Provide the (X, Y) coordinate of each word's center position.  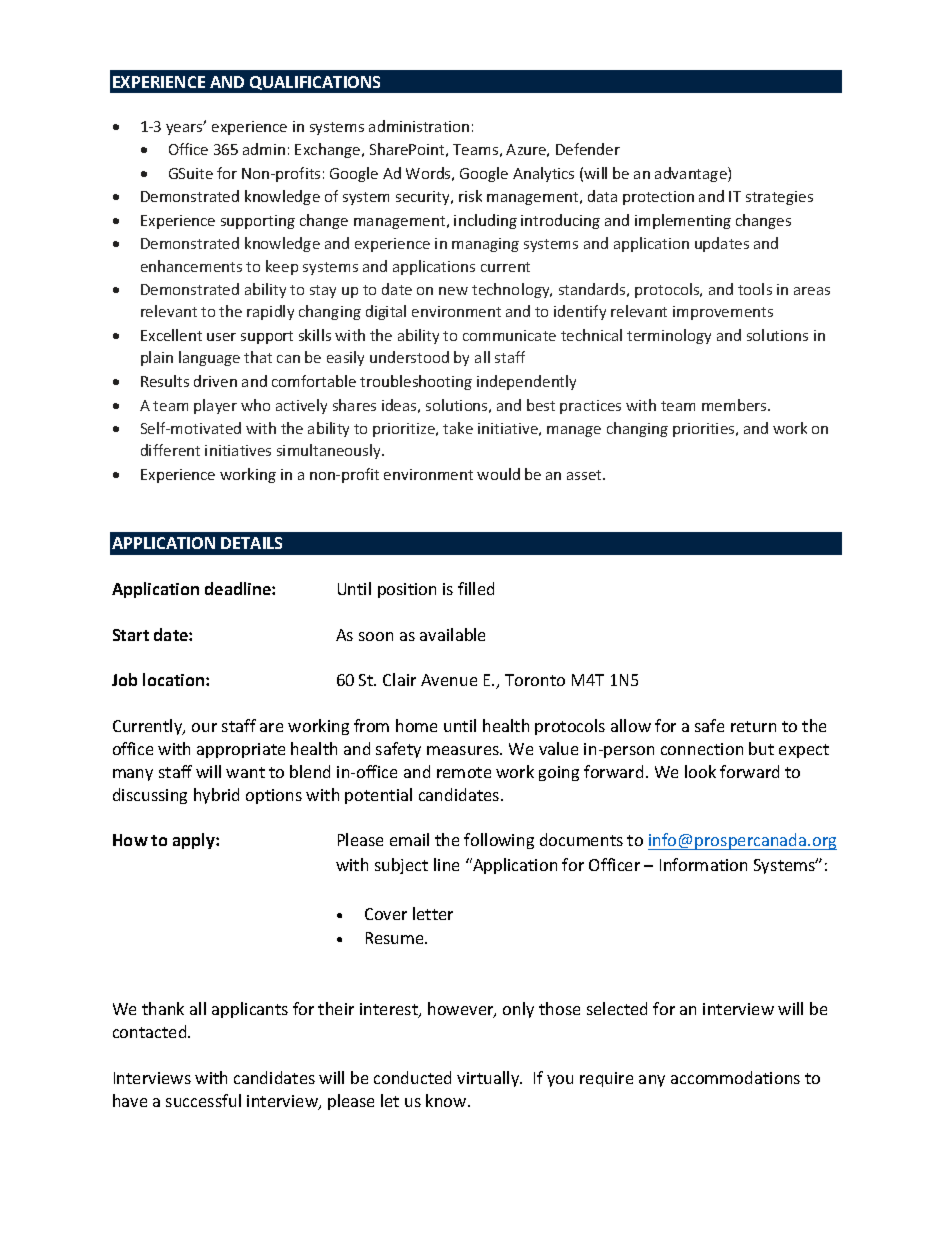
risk (470, 196)
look (700, 771)
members (735, 405)
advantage (692, 174)
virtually (489, 1079)
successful (203, 1100)
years (185, 128)
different (170, 450)
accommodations (735, 1077)
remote (464, 772)
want (245, 772)
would (498, 474)
